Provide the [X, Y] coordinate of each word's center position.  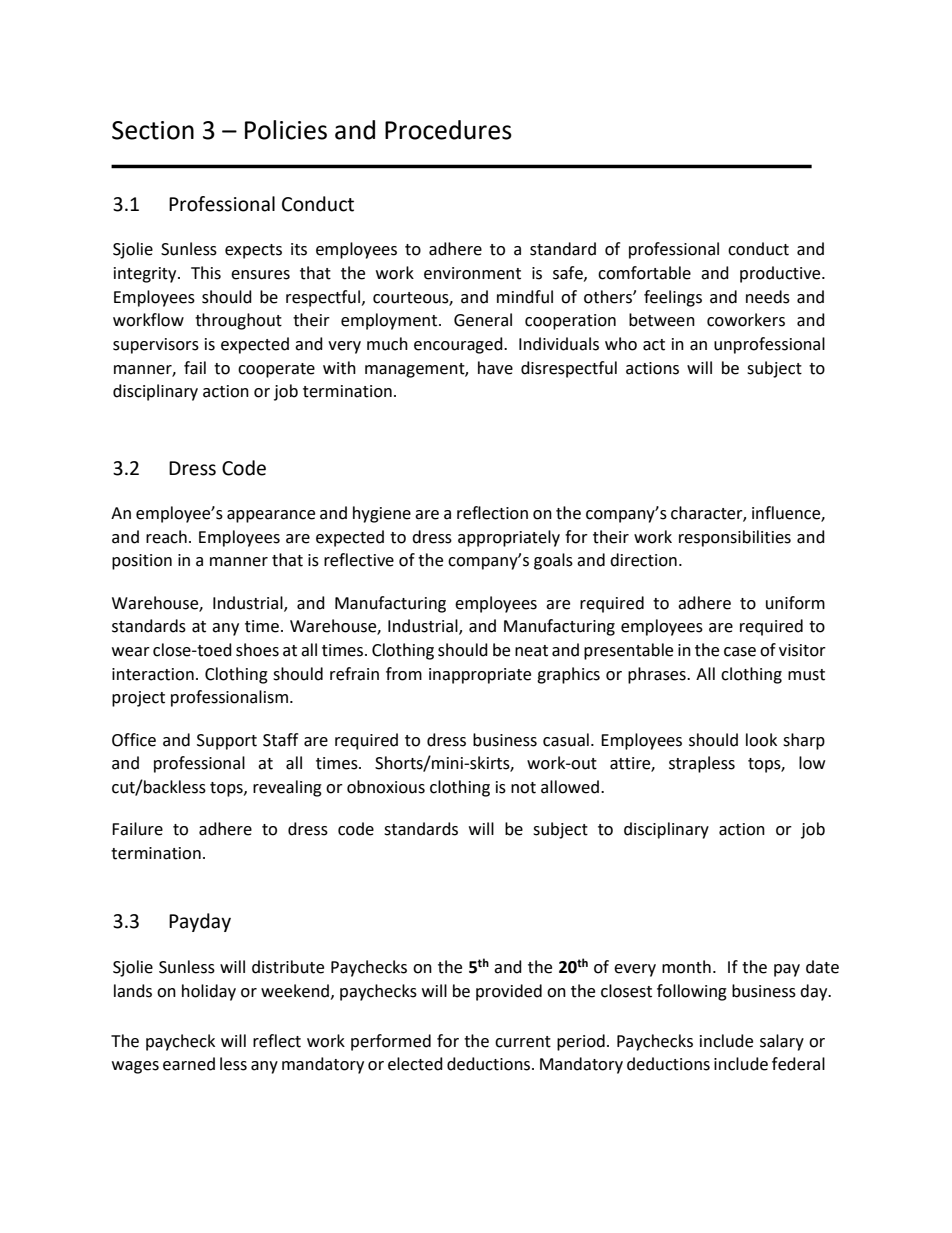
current [523, 1042]
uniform [795, 603]
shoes [257, 650]
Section [153, 130]
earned [189, 1064]
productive [781, 274]
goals [553, 561]
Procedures [448, 130]
